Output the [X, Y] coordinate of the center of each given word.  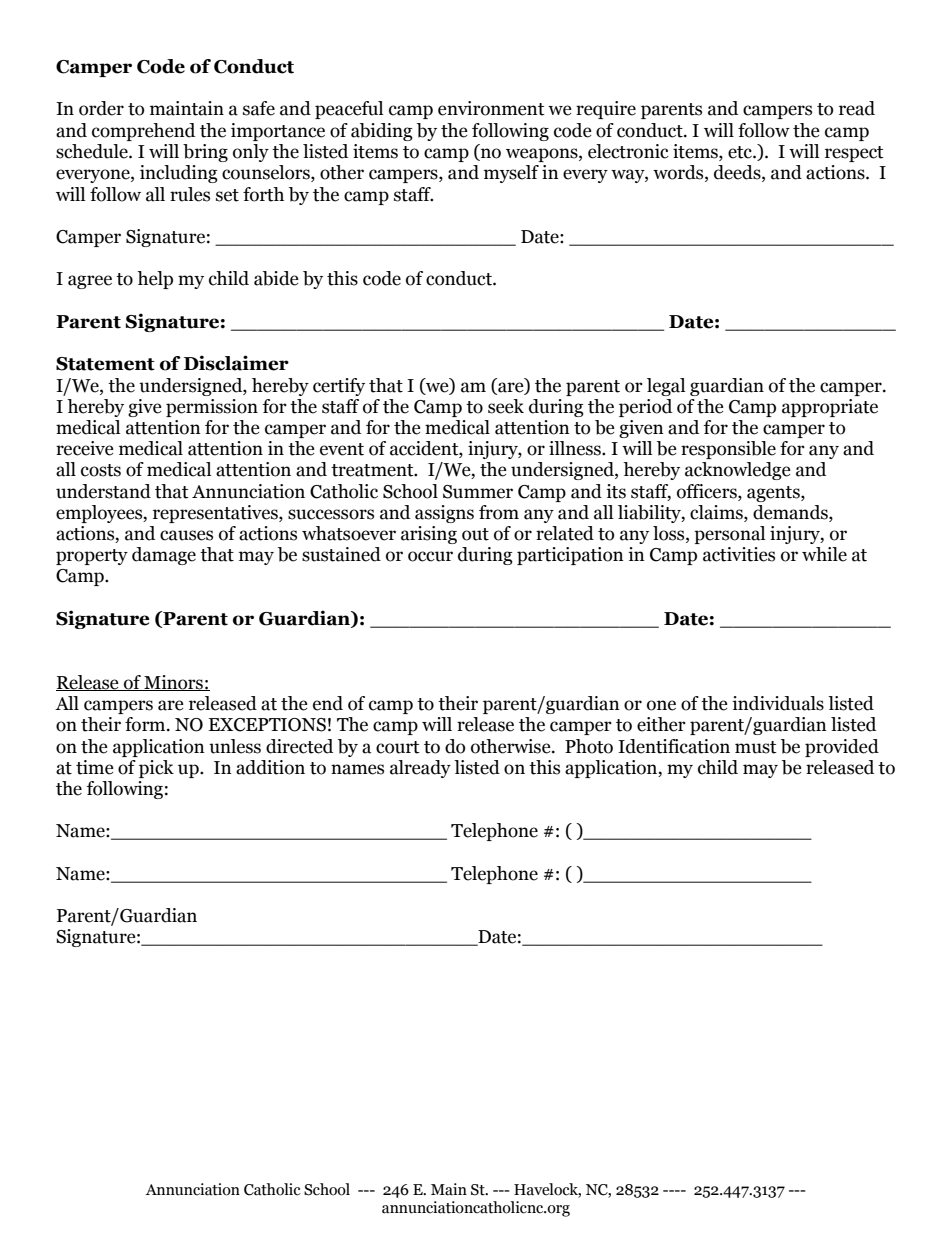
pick [156, 769]
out [475, 534]
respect [854, 154]
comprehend [143, 132]
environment [491, 108]
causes [186, 535]
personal [729, 535]
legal [666, 387]
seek [506, 406]
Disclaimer [236, 363]
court [398, 747]
